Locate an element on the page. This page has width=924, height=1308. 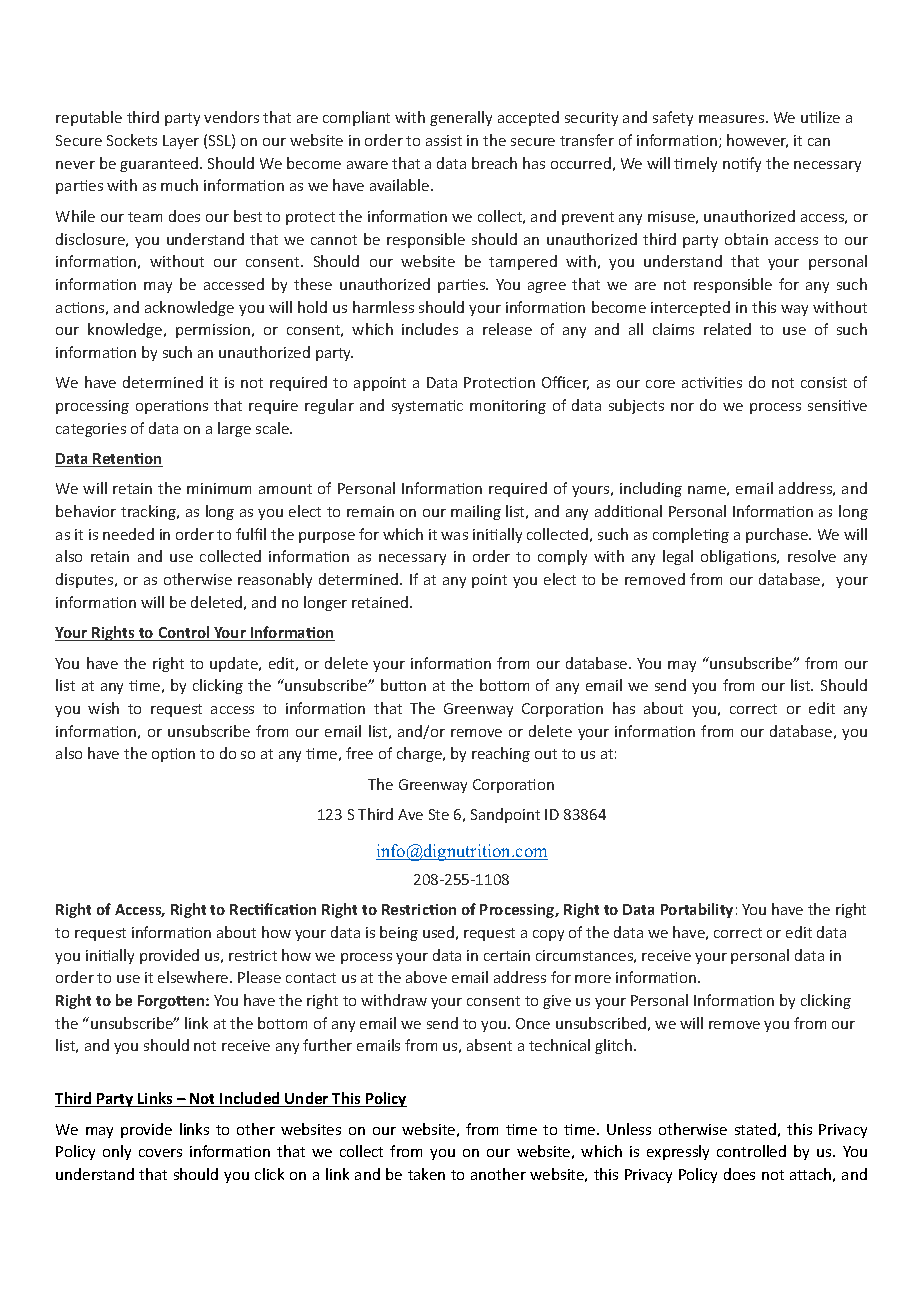
covers is located at coordinates (160, 1153).
